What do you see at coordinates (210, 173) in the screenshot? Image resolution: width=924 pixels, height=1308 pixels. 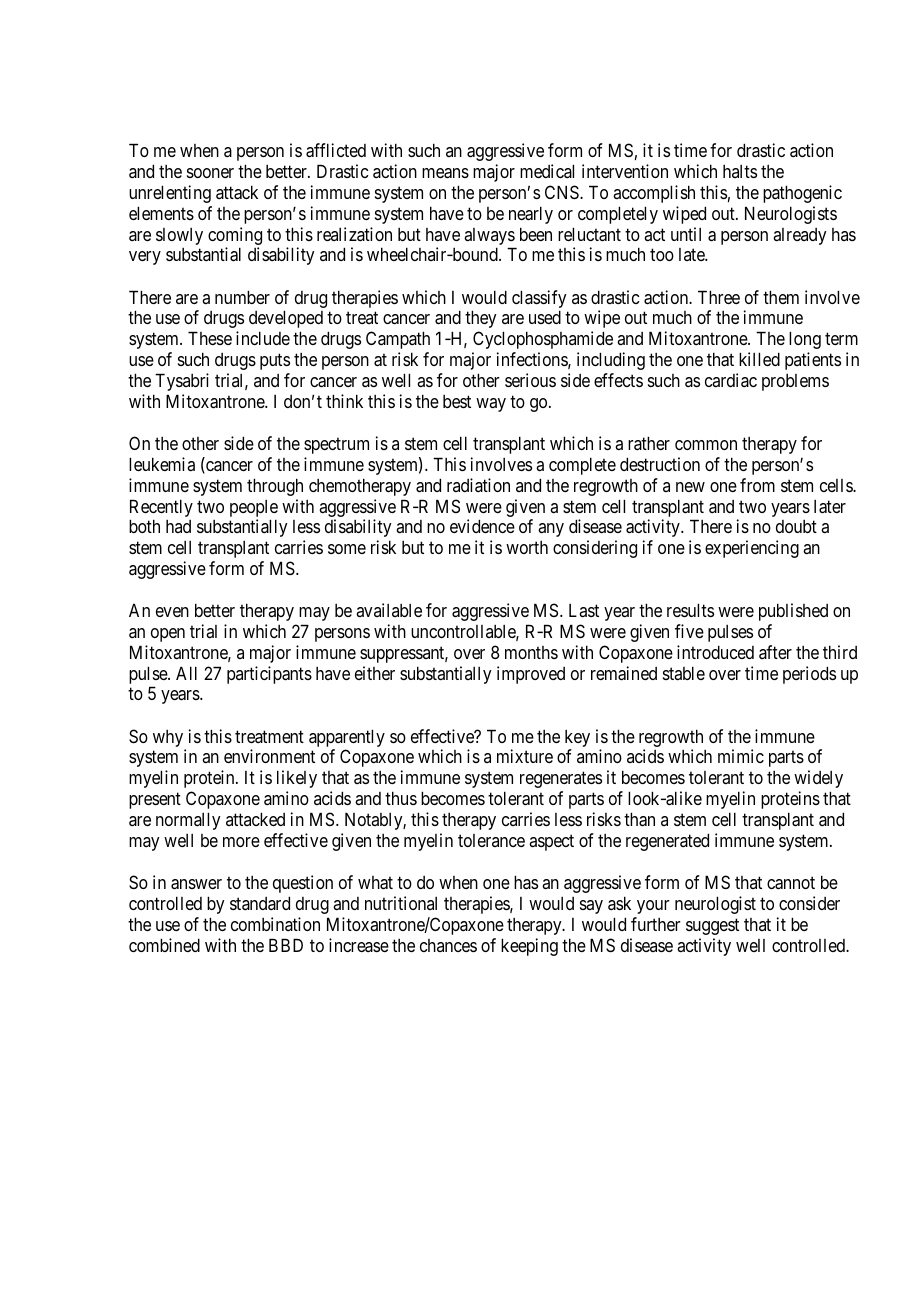 I see `sooner` at bounding box center [210, 173].
